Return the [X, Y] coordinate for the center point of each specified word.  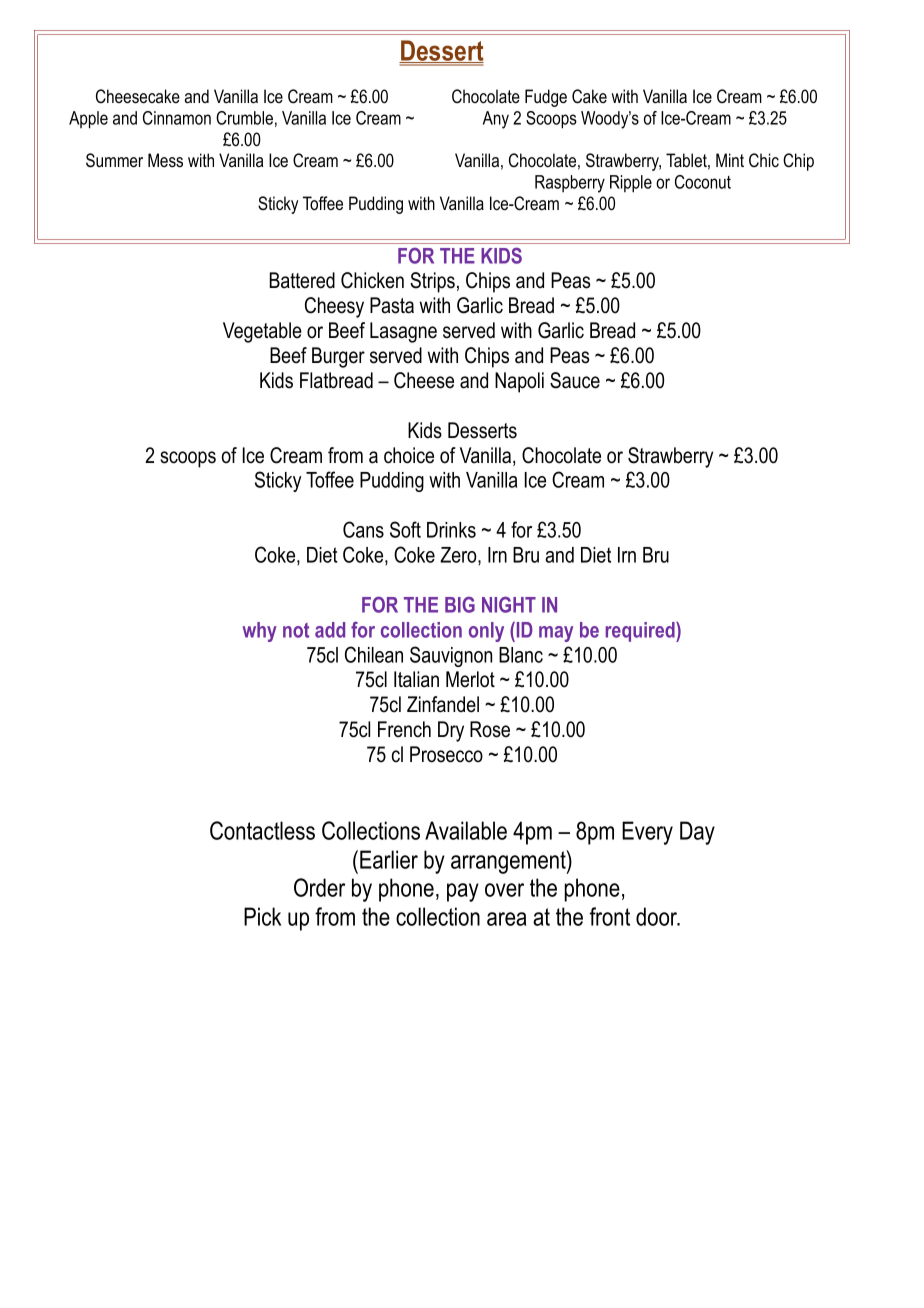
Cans [363, 529]
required [641, 632]
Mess [165, 160]
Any [496, 120]
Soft [405, 529]
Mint [730, 160]
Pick [262, 916]
